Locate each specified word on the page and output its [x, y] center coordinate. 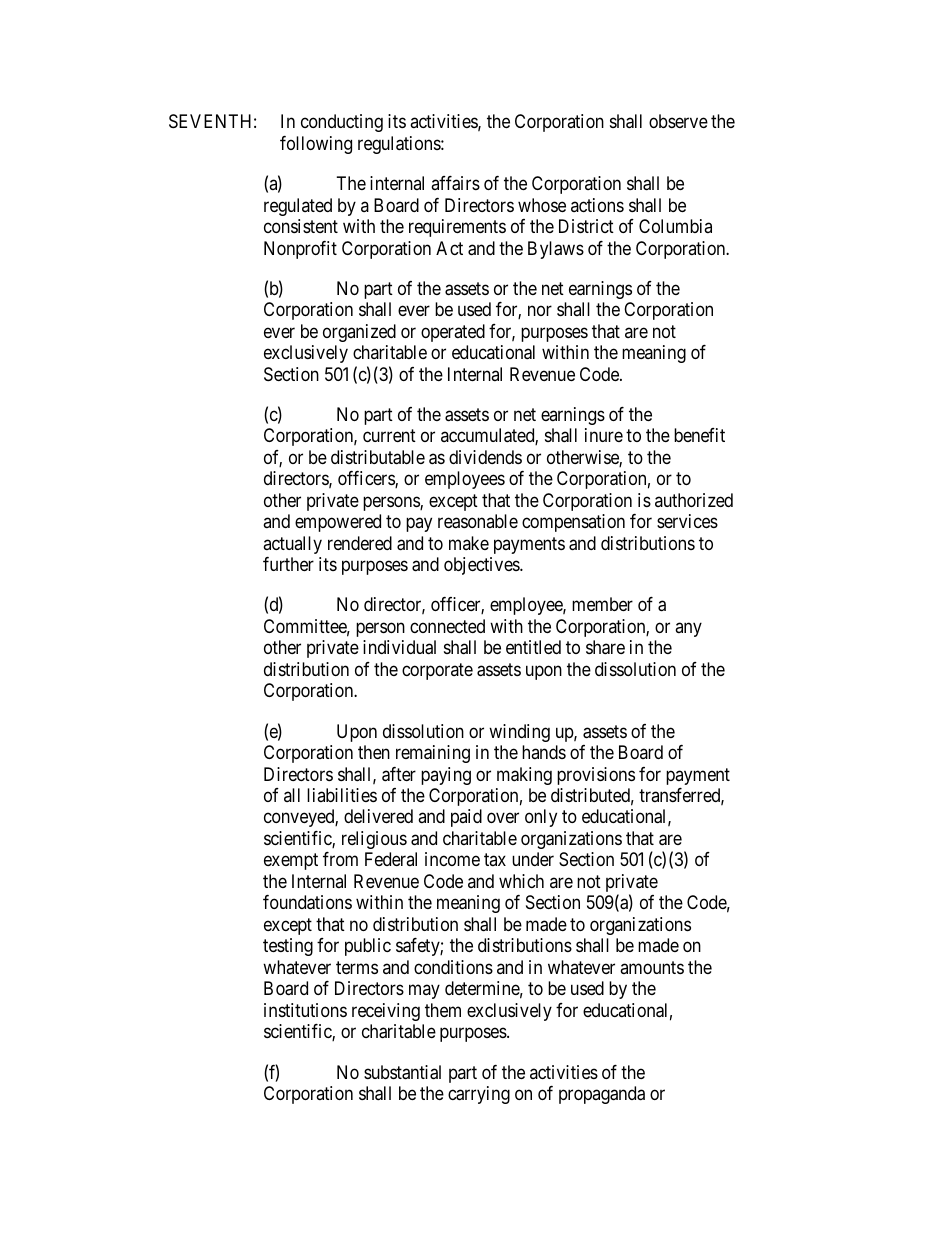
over [503, 818]
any [688, 629]
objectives [482, 566]
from [340, 859]
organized [359, 333]
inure [604, 435]
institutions [305, 1010]
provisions [596, 776]
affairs [455, 183]
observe [678, 121]
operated [453, 333]
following [316, 145]
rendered [360, 543]
